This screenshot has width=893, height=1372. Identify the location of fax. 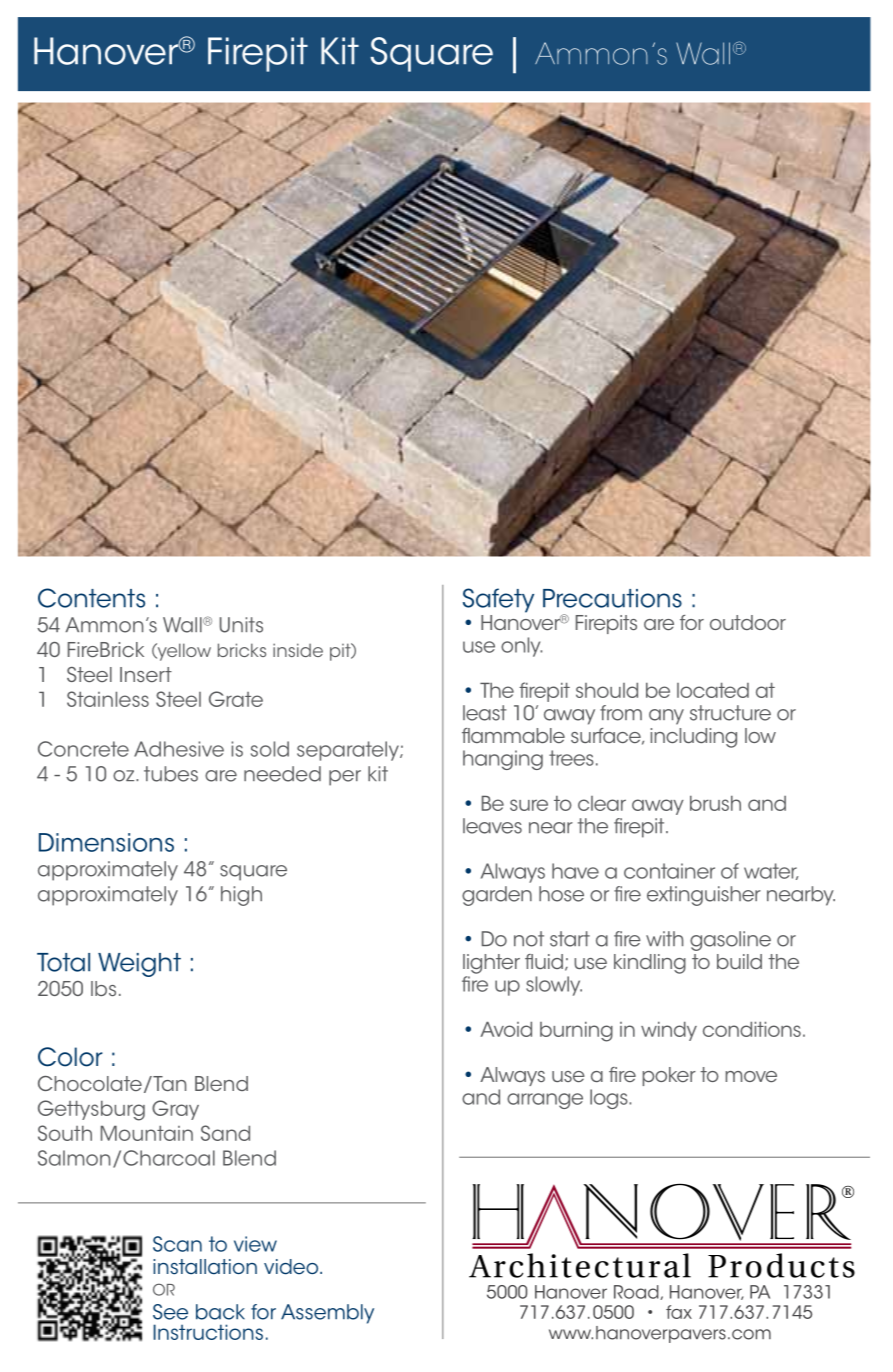
(679, 1312).
